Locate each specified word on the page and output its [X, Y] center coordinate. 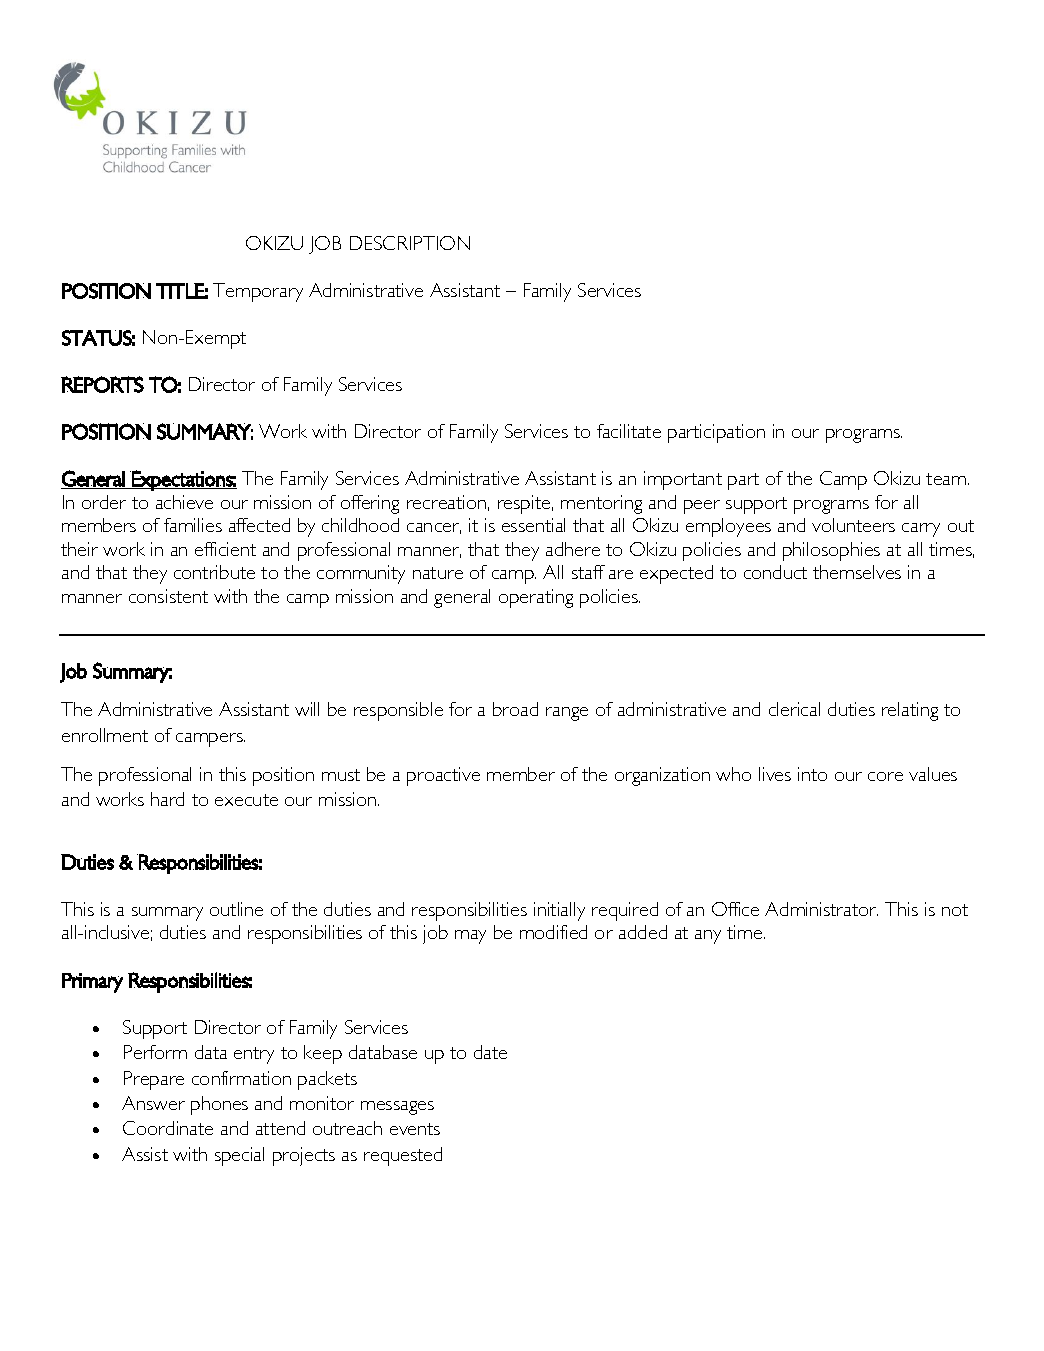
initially [559, 911]
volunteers [853, 525]
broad [515, 709]
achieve [184, 502]
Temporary [258, 292]
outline [236, 909]
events [415, 1129]
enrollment [105, 735]
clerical [794, 709]
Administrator [821, 909]
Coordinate [168, 1128]
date [490, 1052]
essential [533, 525]
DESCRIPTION [410, 243]
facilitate [629, 431]
